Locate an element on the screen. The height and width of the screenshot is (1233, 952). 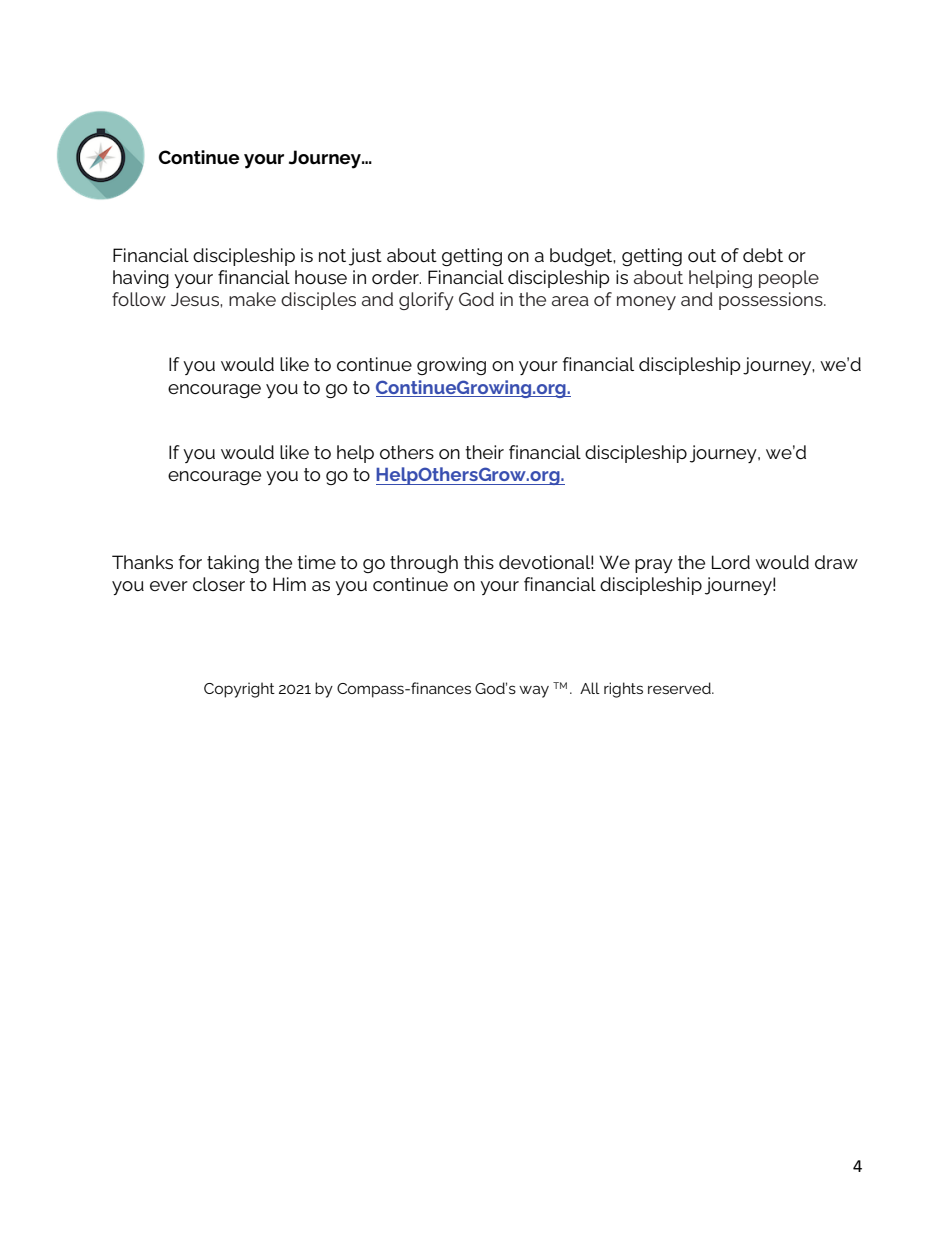
this is located at coordinates (479, 562).
